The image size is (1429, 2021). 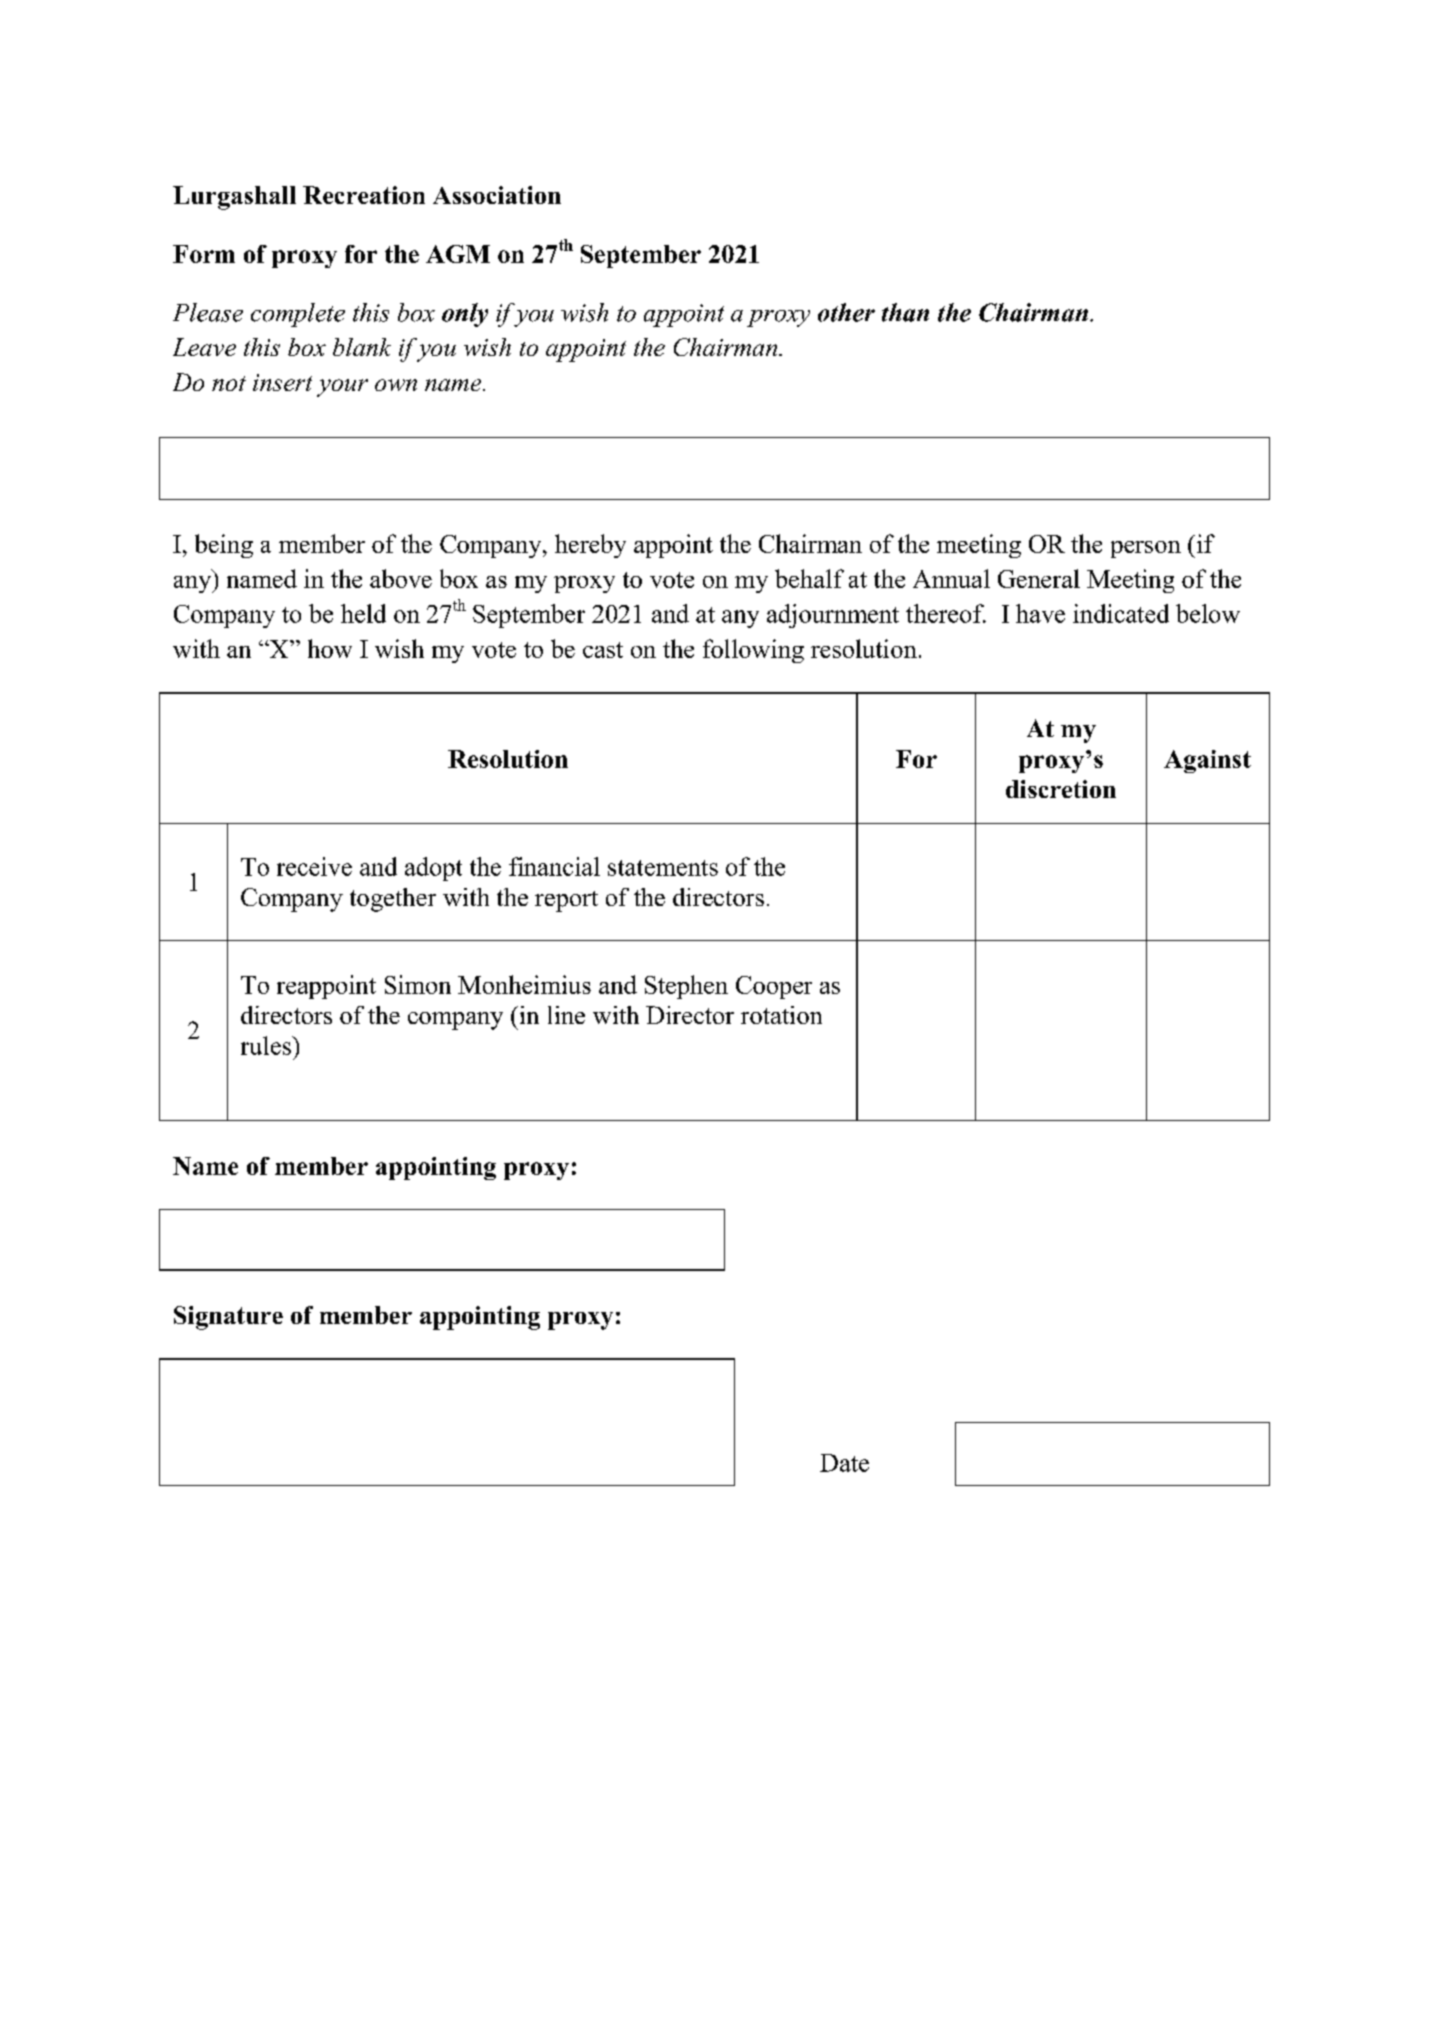 I want to click on other, so click(x=846, y=312).
